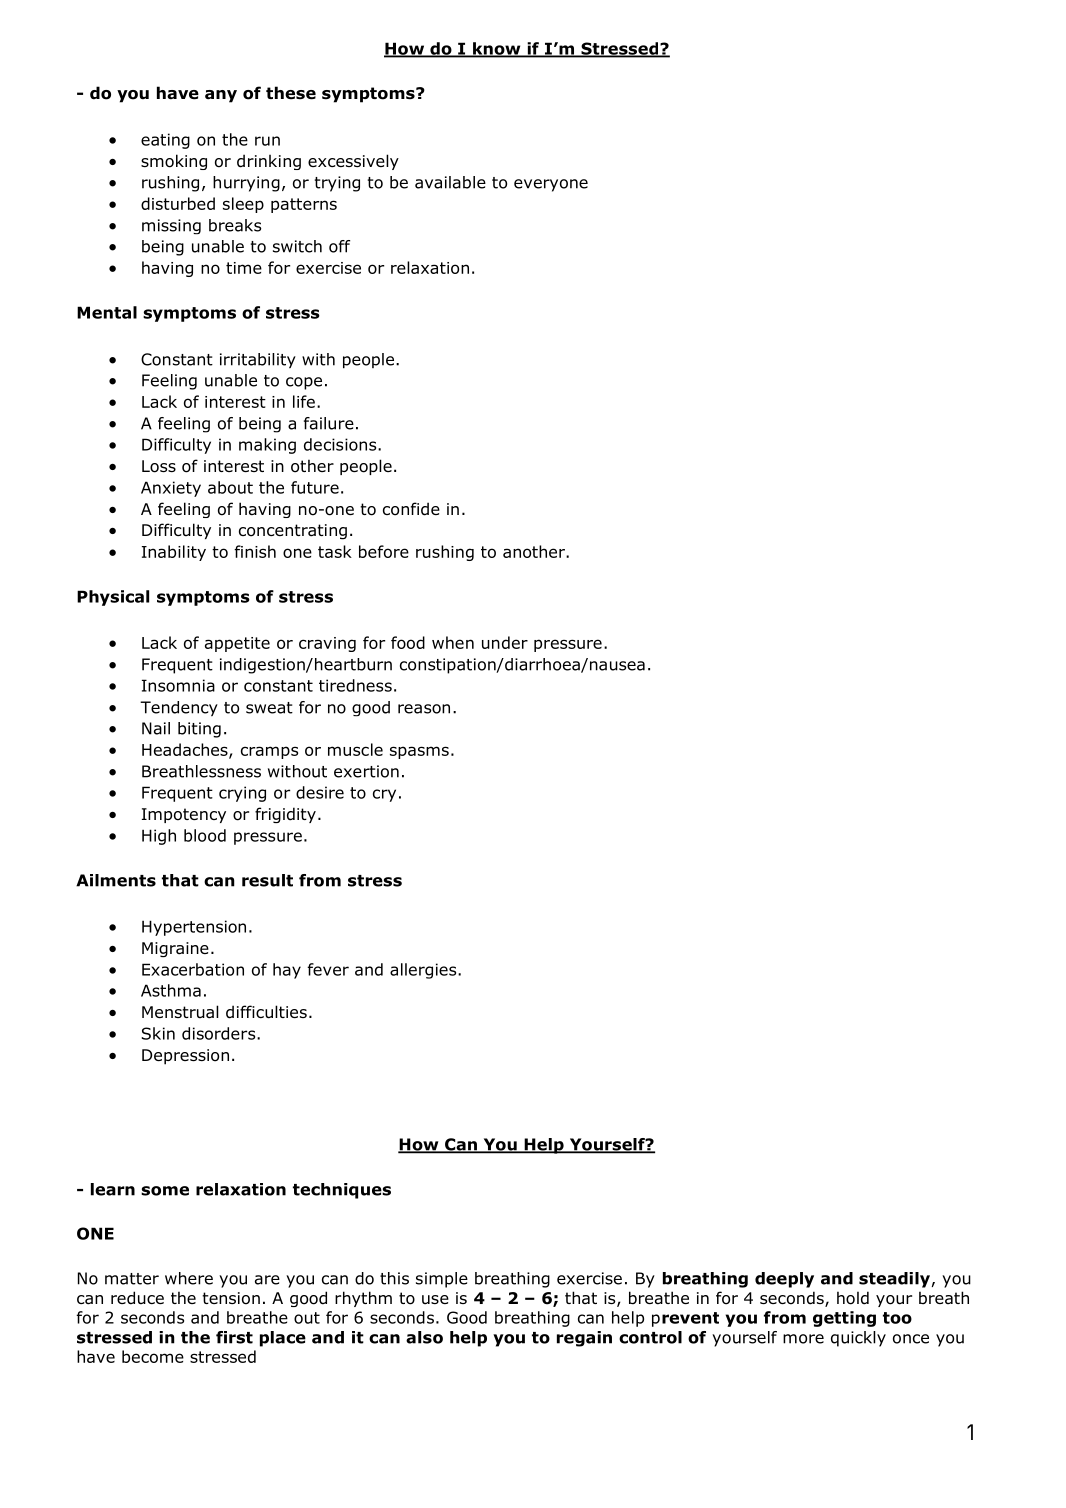  What do you see at coordinates (505, 642) in the screenshot?
I see `under` at bounding box center [505, 642].
